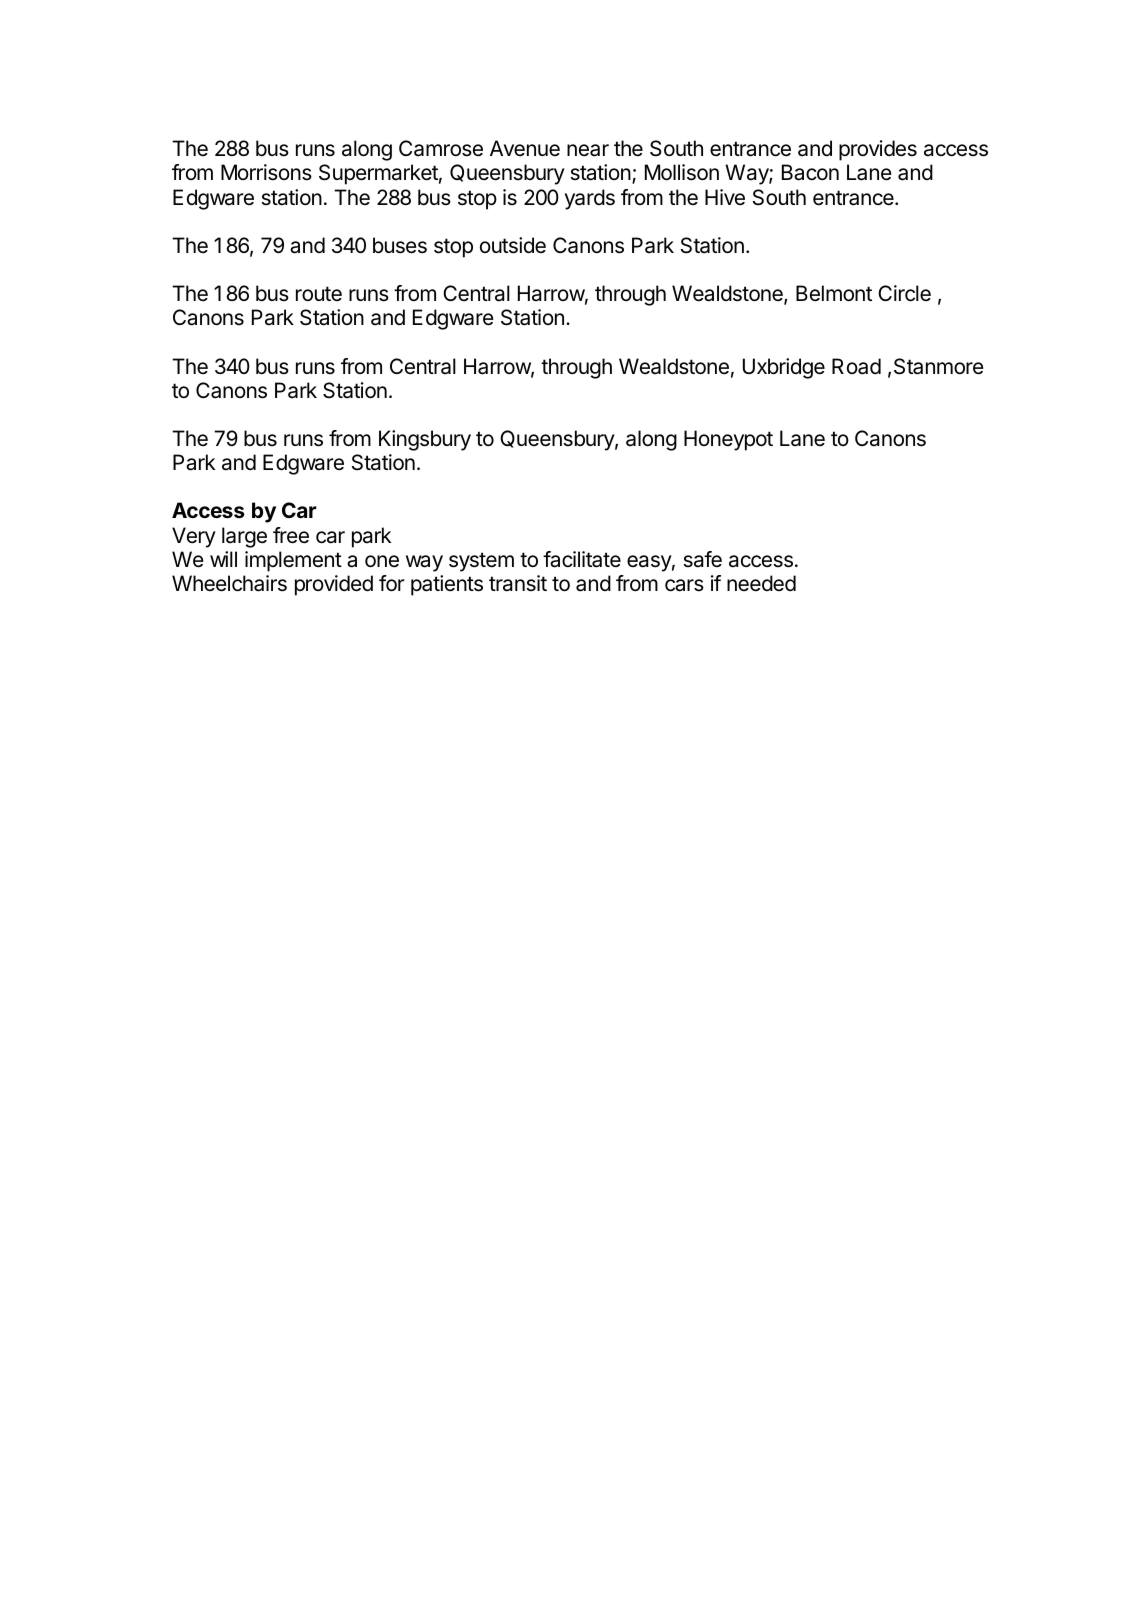 Image resolution: width=1136 pixels, height=1606 pixels. I want to click on safe, so click(702, 559).
